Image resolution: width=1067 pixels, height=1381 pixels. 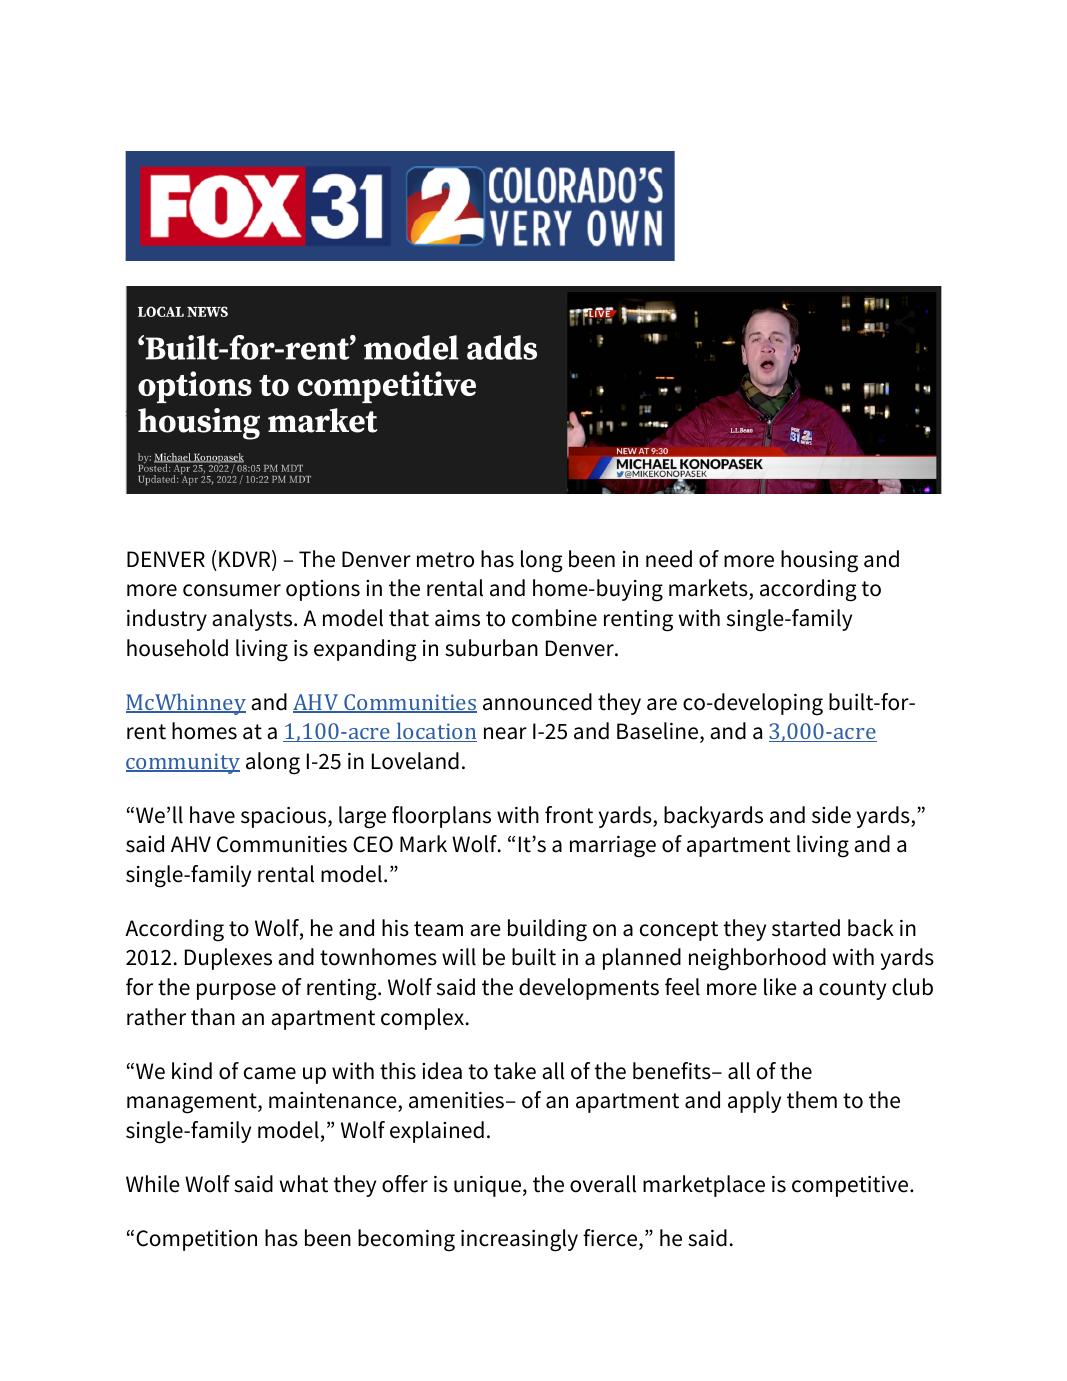 I want to click on housing, so click(x=819, y=561).
